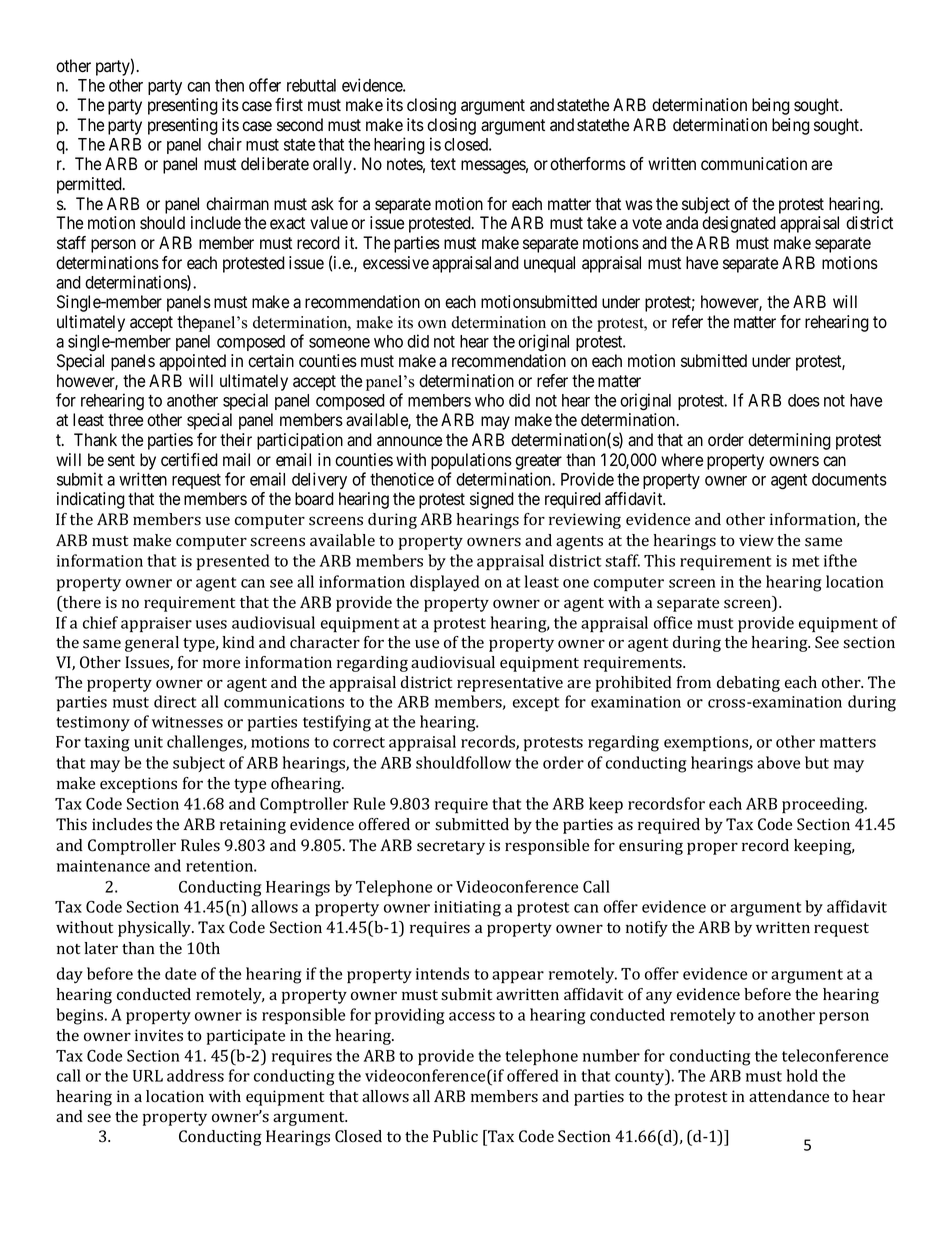  I want to click on attendance, so click(789, 1096).
